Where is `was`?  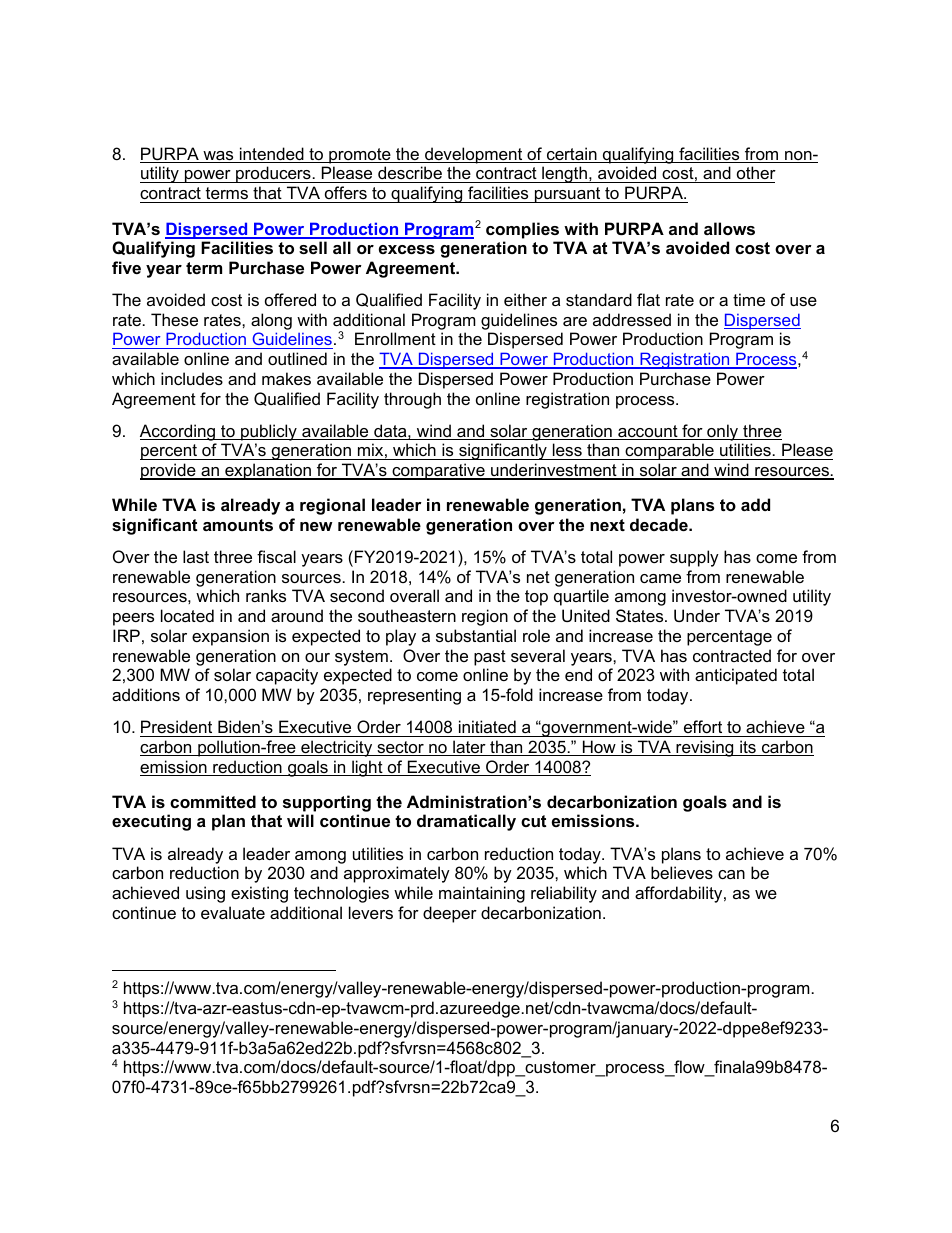 was is located at coordinates (218, 157).
